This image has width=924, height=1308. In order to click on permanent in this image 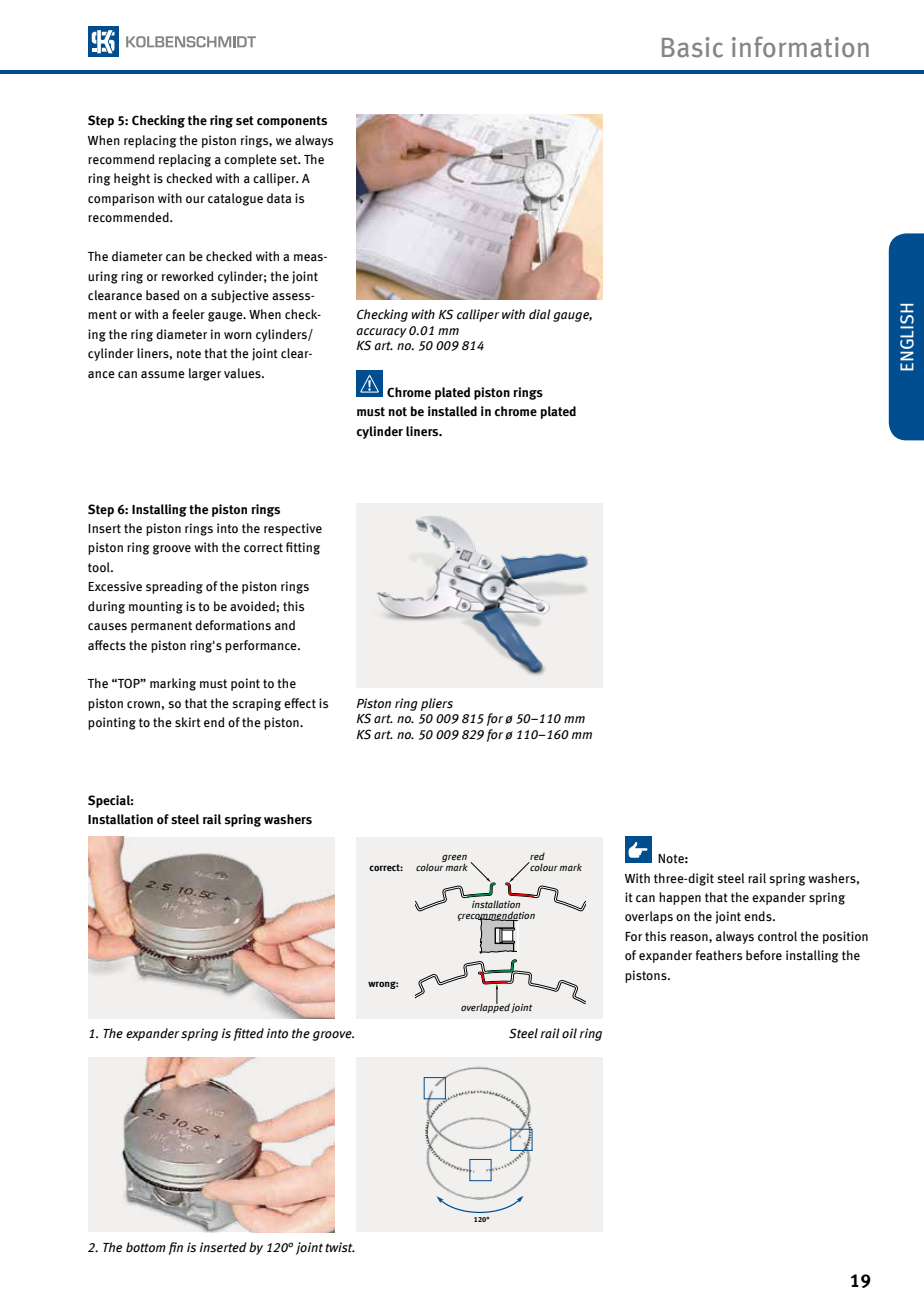, I will do `click(161, 627)`.
